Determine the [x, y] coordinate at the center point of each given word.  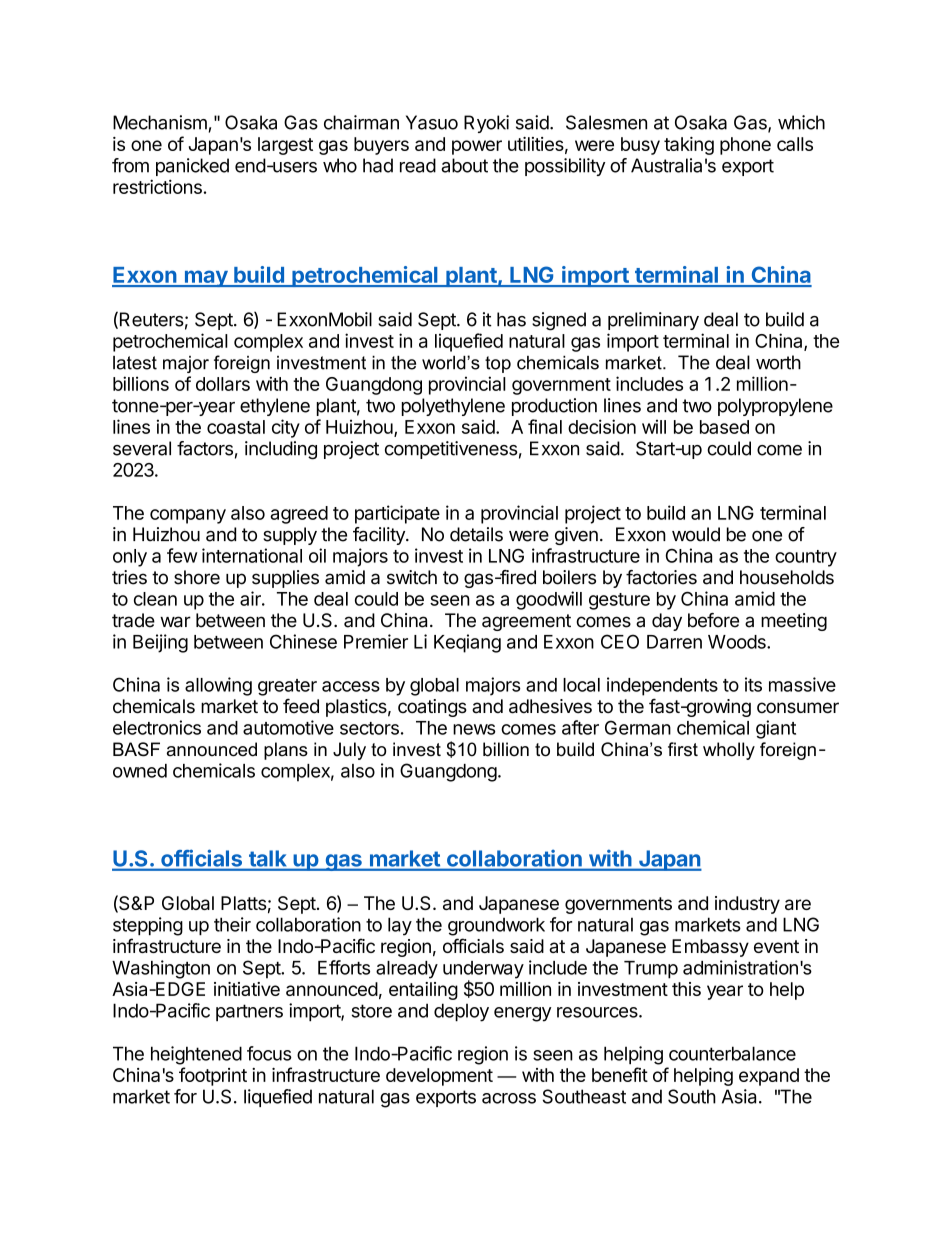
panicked [192, 167]
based [724, 427]
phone [745, 146]
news [474, 729]
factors [205, 448]
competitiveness [451, 450]
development [439, 1077]
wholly [729, 751]
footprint [213, 1076]
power [477, 147]
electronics [157, 727]
